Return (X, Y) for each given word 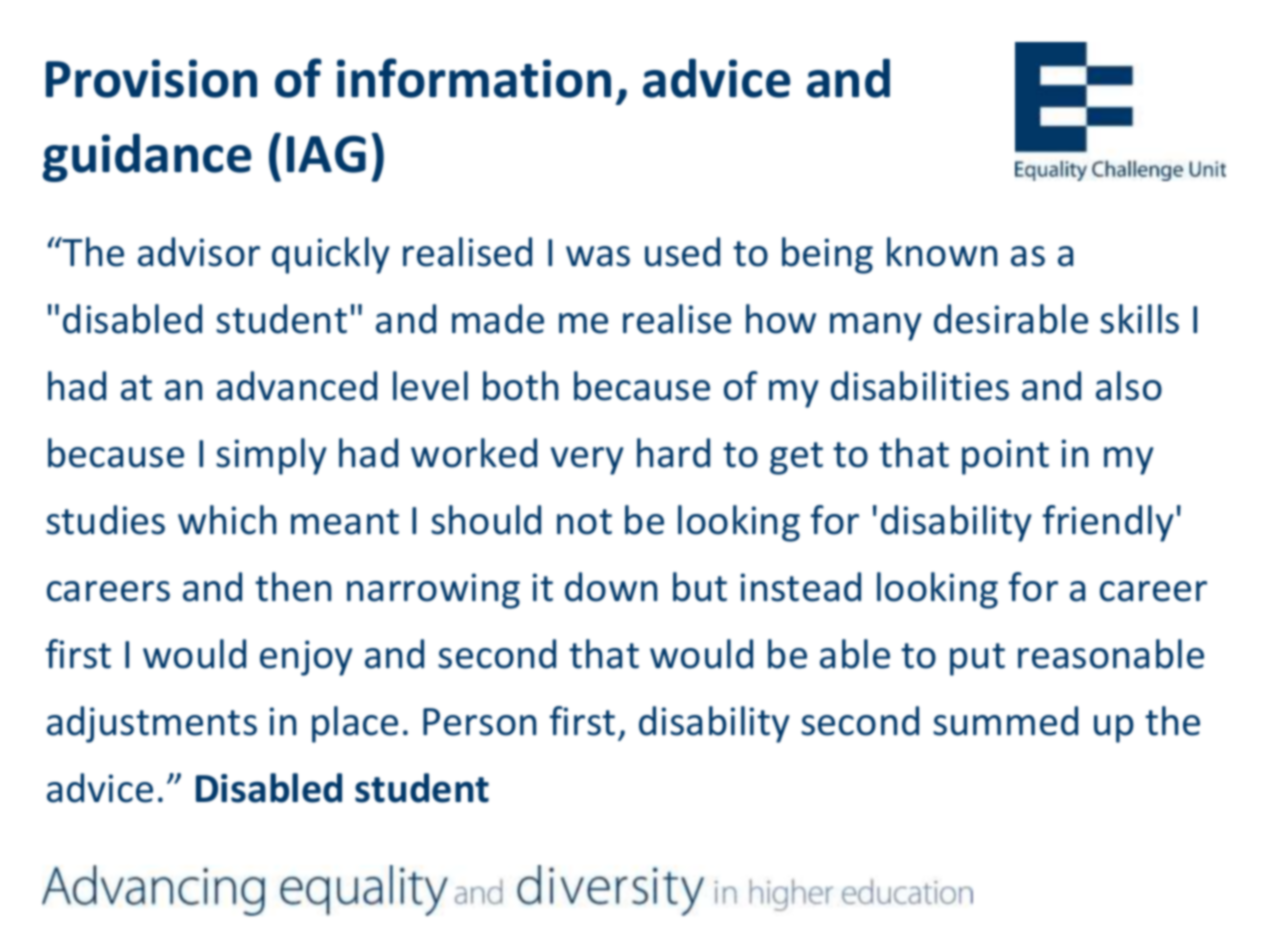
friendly (1108, 523)
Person (479, 722)
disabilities (920, 386)
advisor (199, 252)
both (520, 386)
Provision (151, 78)
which (227, 520)
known (942, 252)
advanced (297, 386)
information (474, 78)
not (584, 522)
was (598, 256)
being (827, 255)
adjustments (152, 724)
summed (1005, 721)
